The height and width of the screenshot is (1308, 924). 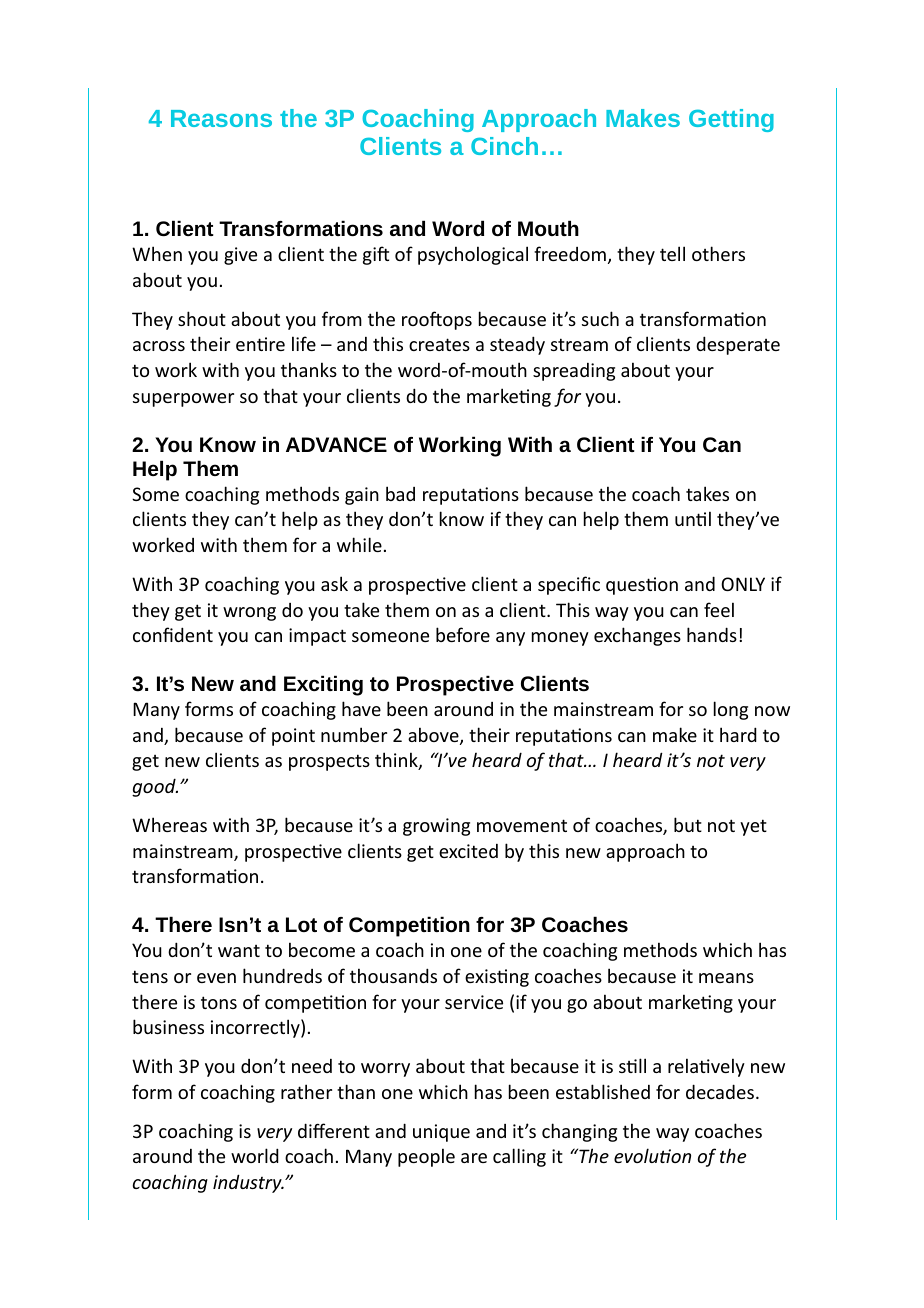 What do you see at coordinates (249, 614) in the screenshot?
I see `wrong` at bounding box center [249, 614].
